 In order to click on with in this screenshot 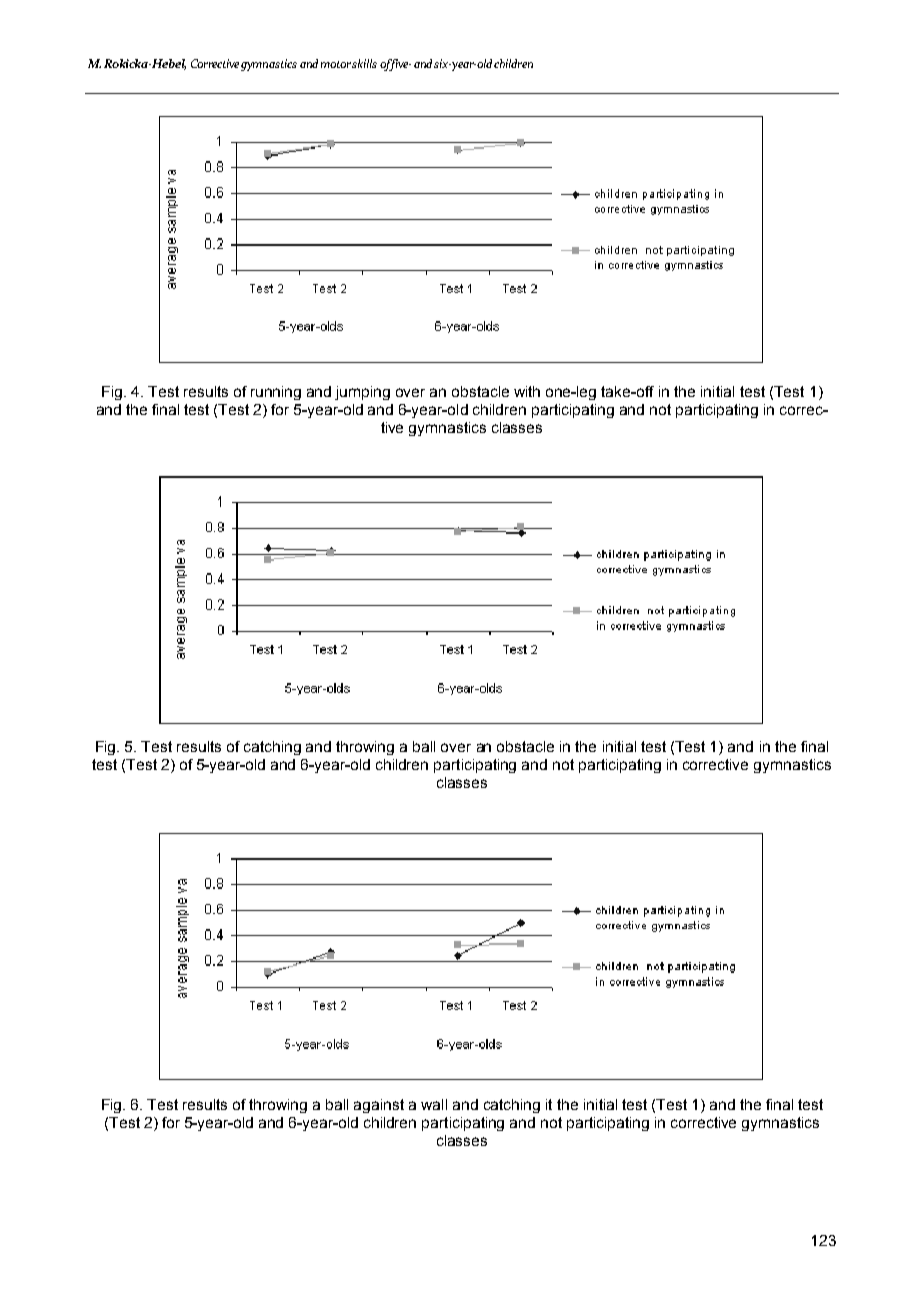, I will do `click(527, 391)`.
